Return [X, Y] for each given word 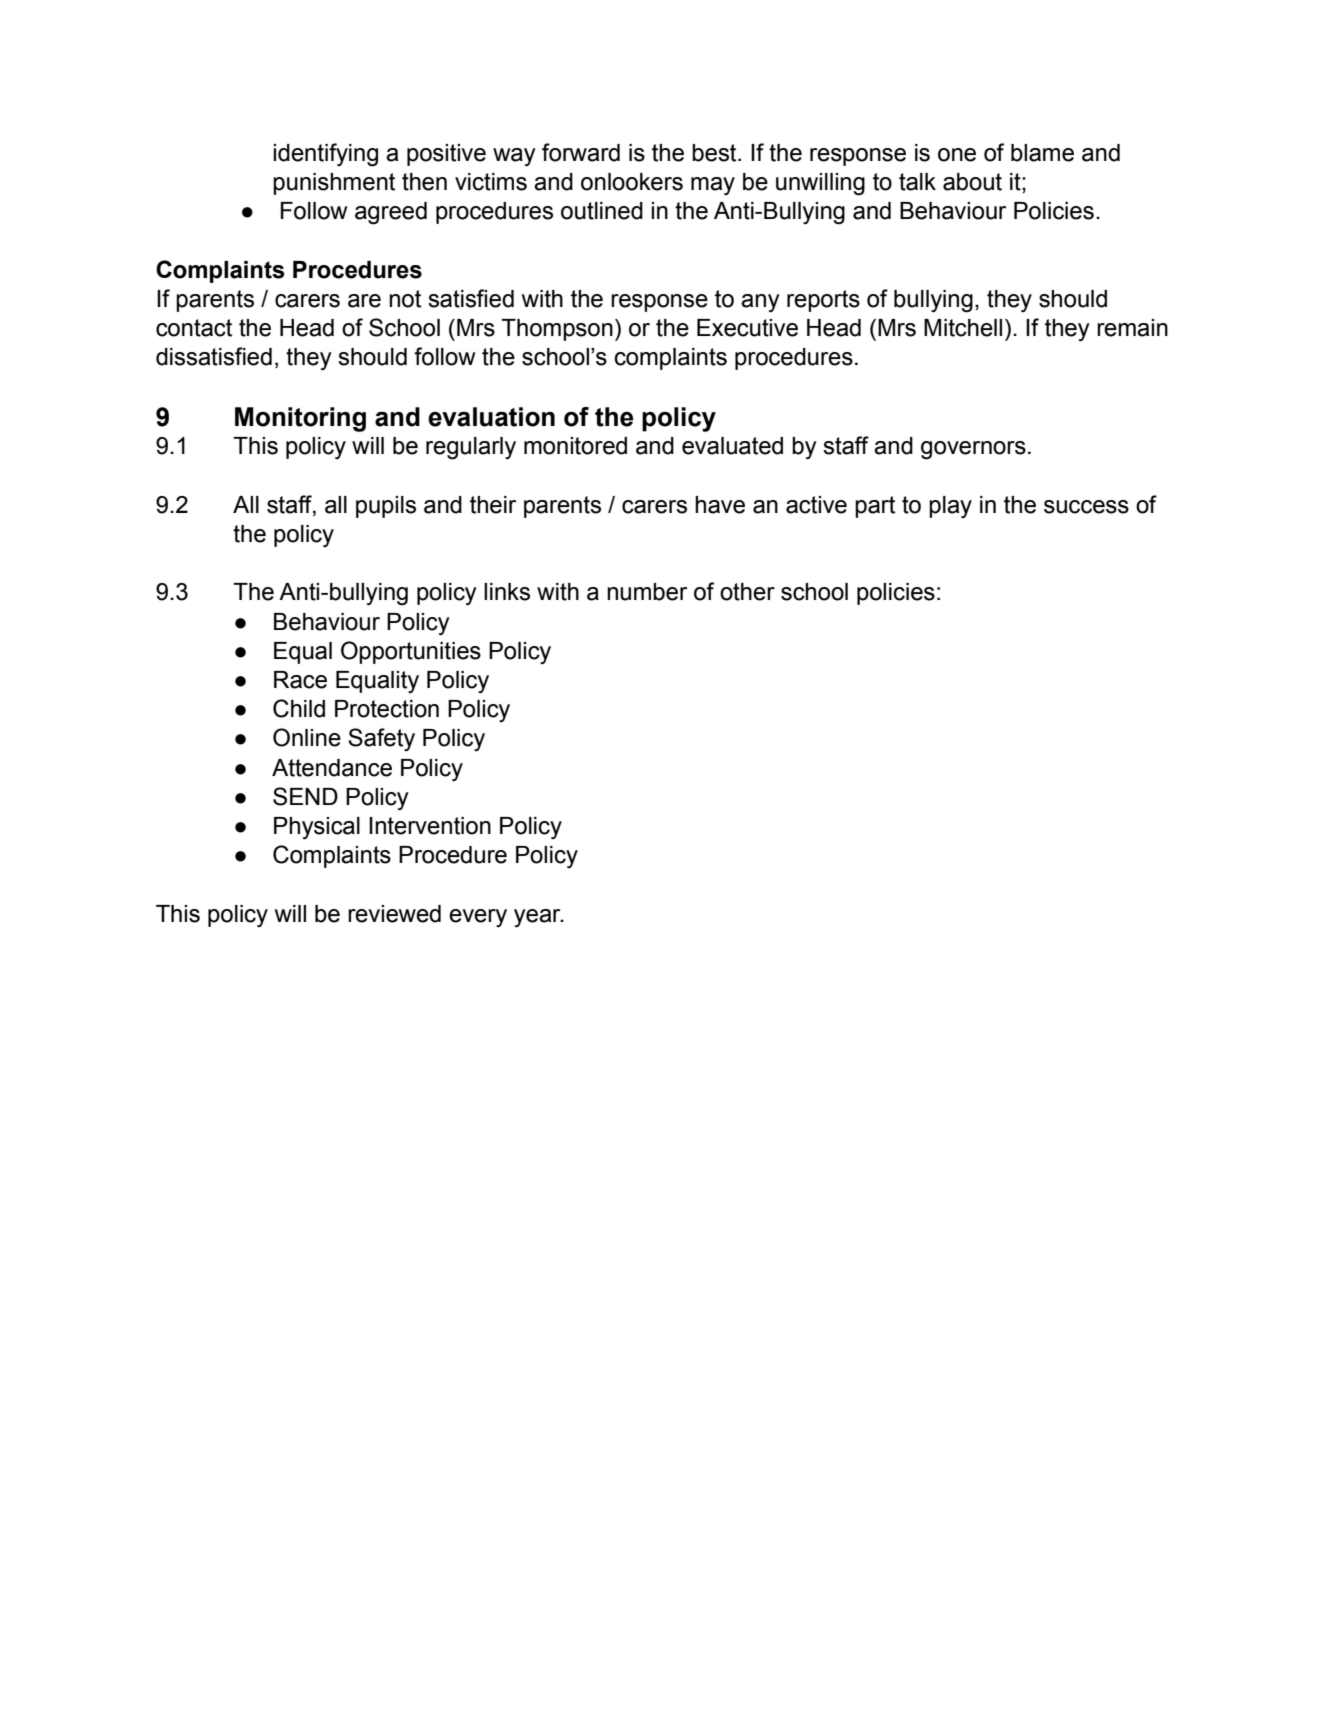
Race [300, 680]
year [538, 918]
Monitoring [300, 419]
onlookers [632, 182]
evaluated [732, 446]
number [647, 592]
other [747, 592]
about [972, 182]
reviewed [394, 914]
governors [973, 450]
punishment [334, 184]
